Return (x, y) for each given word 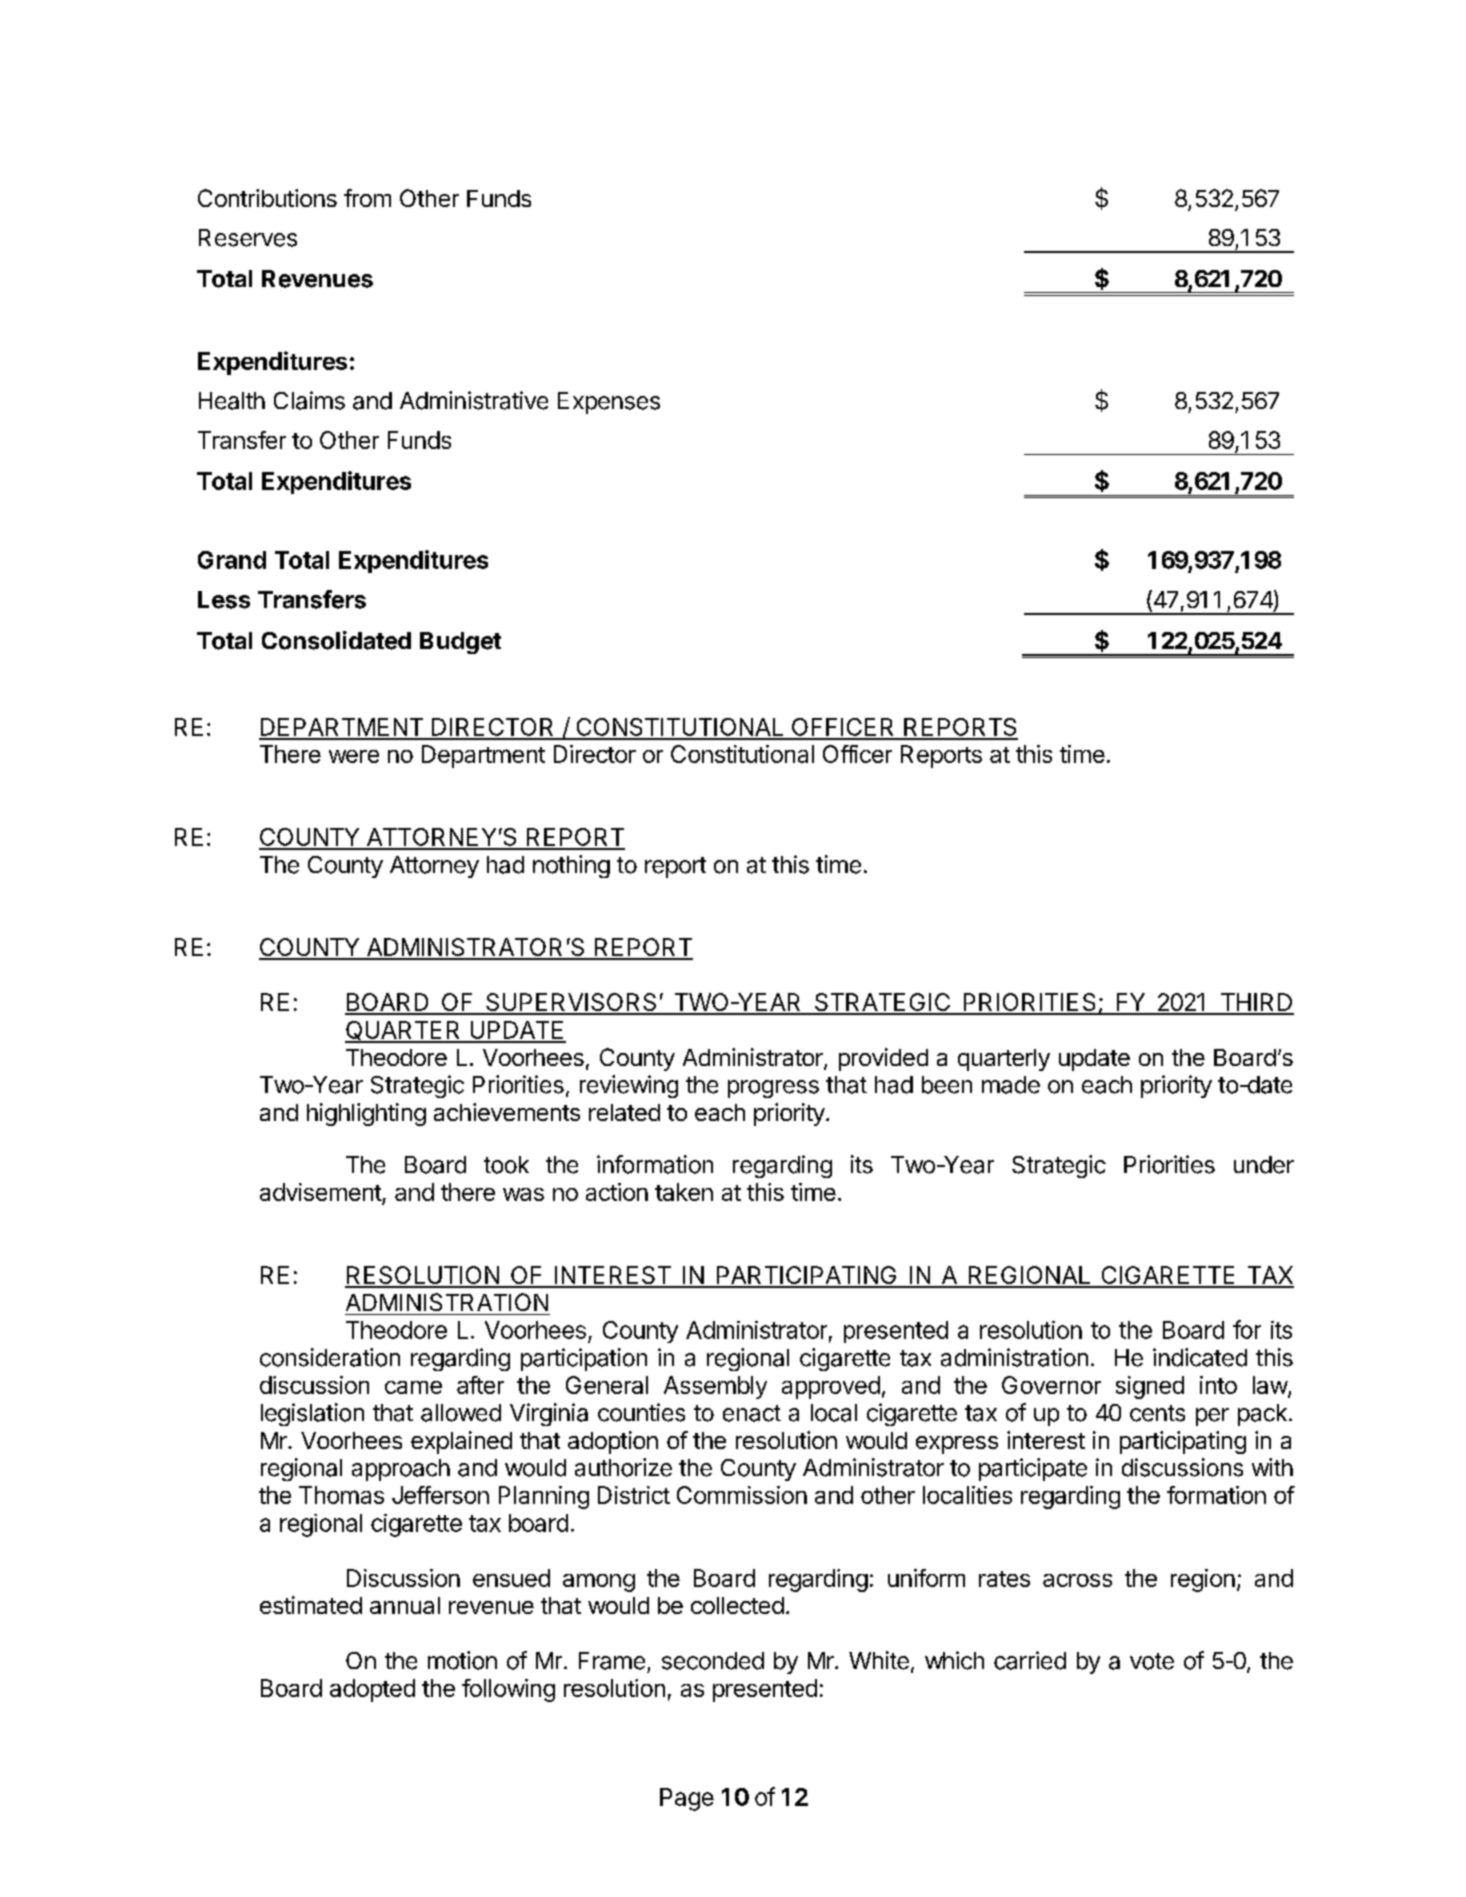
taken (684, 1192)
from (367, 198)
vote (1152, 1661)
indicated (1200, 1357)
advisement (321, 1193)
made (1011, 1085)
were (354, 756)
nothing (571, 866)
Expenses (609, 403)
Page (687, 1799)
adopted (372, 1690)
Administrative (474, 400)
